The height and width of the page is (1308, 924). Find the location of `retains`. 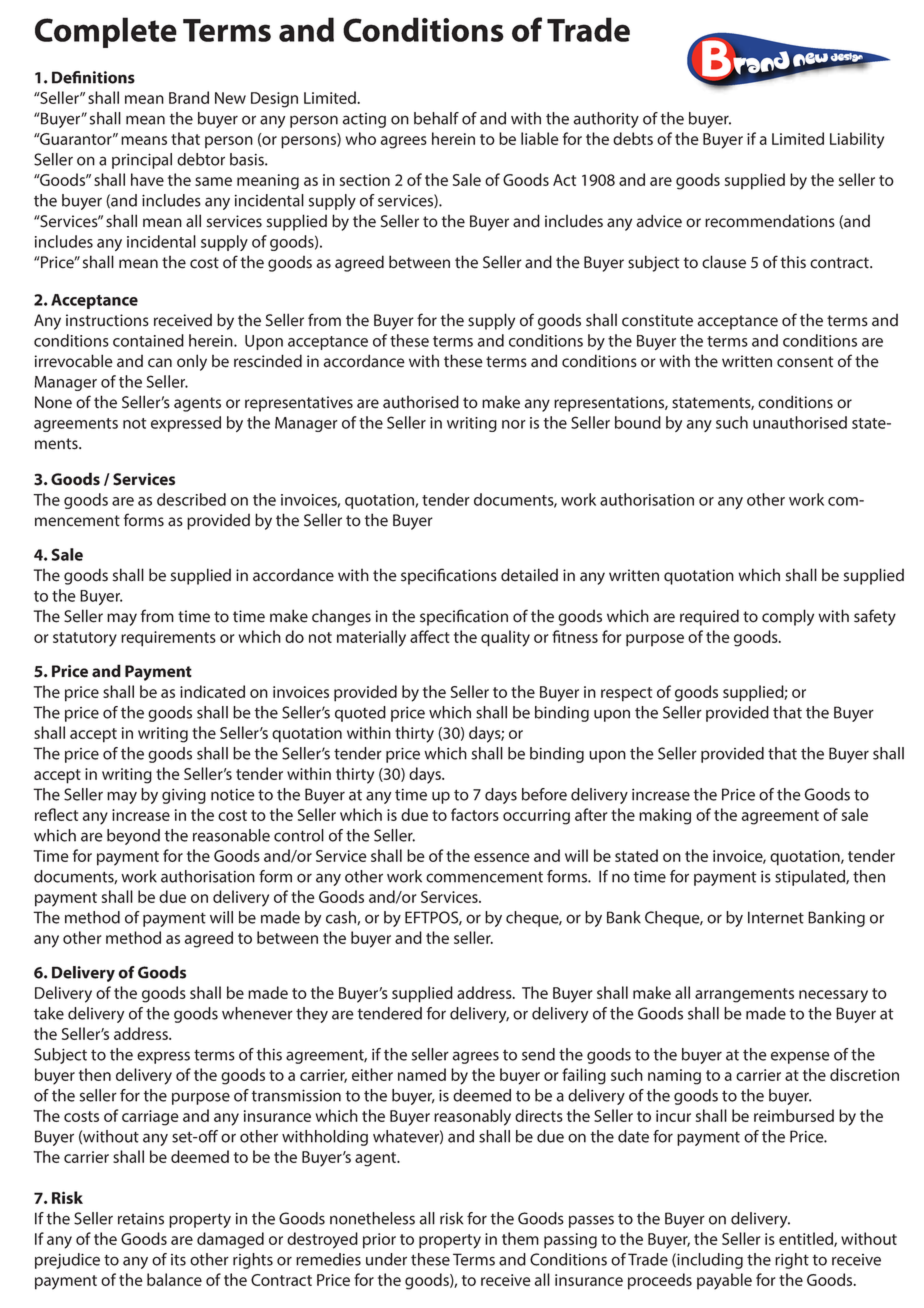

retains is located at coordinates (141, 1218).
